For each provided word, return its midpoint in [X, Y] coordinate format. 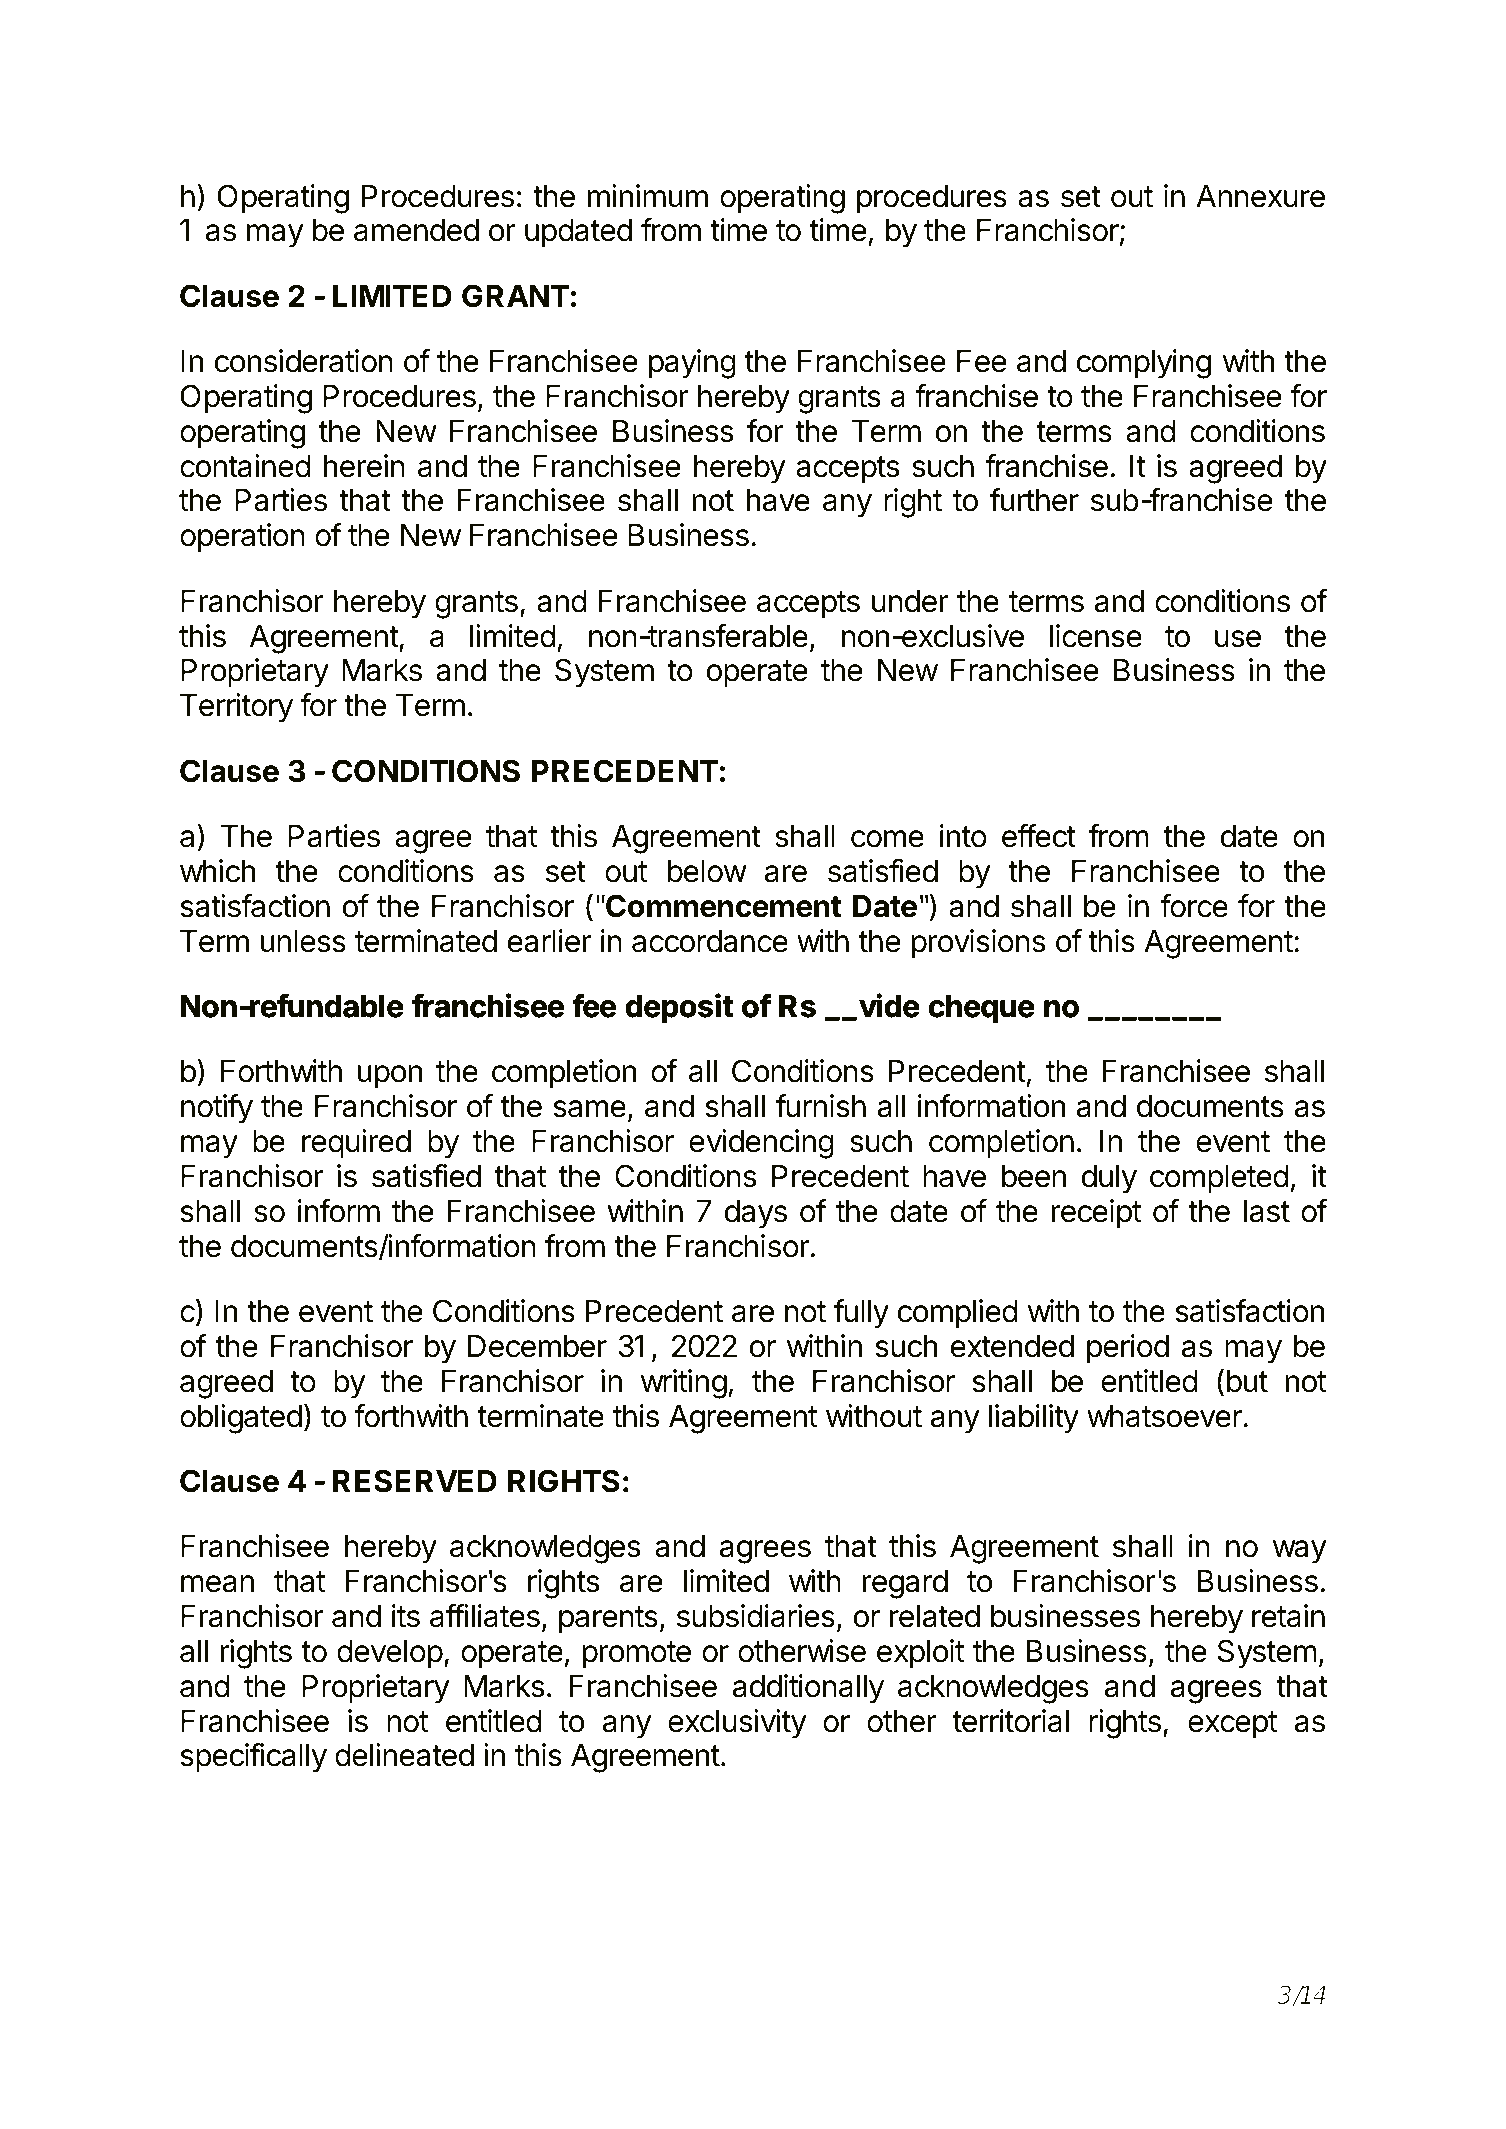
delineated [404, 1755]
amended [416, 230]
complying [1144, 364]
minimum [648, 195]
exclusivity [737, 1724]
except [1233, 1725]
